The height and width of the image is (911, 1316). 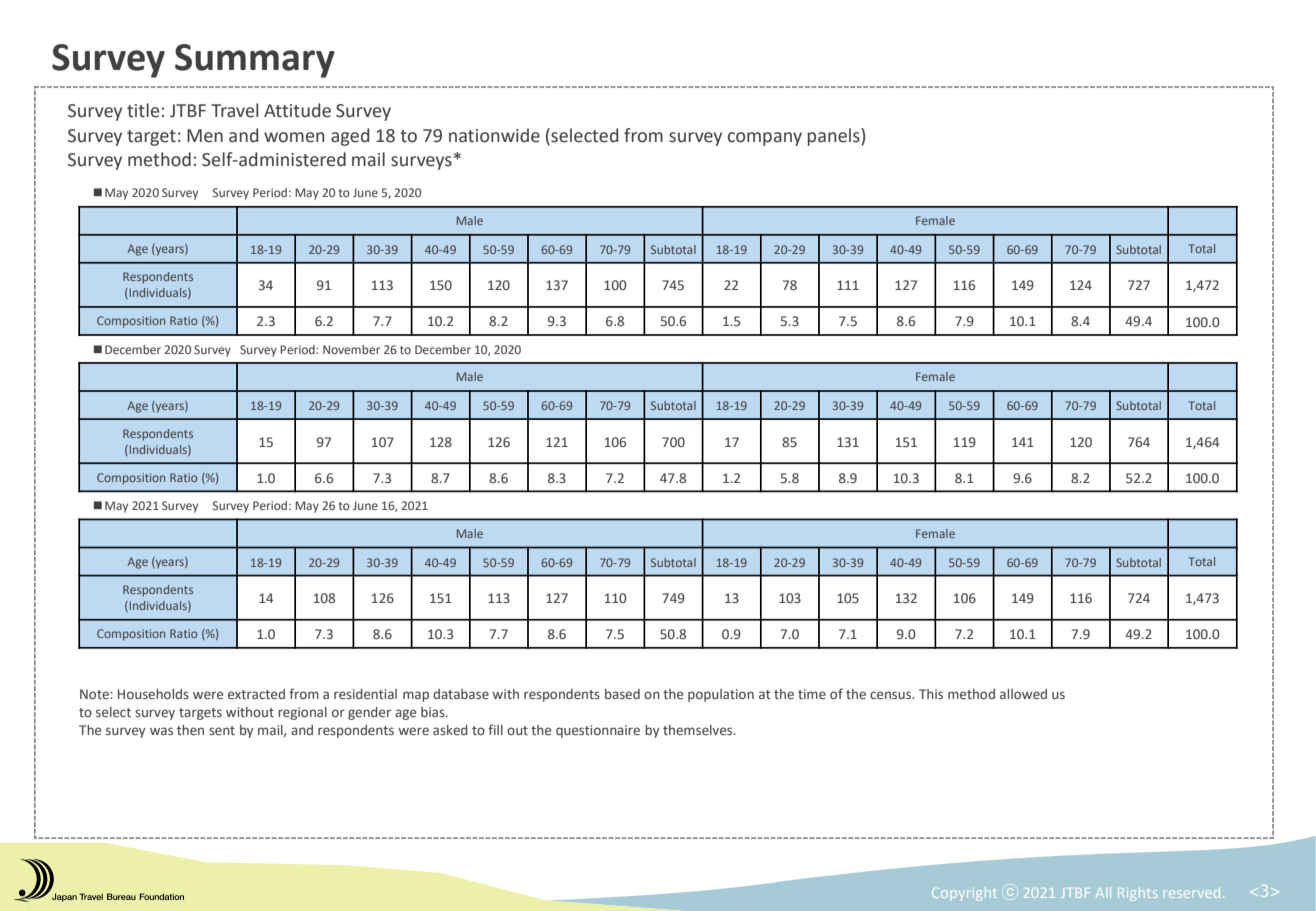 What do you see at coordinates (351, 349) in the image?
I see `November` at bounding box center [351, 349].
